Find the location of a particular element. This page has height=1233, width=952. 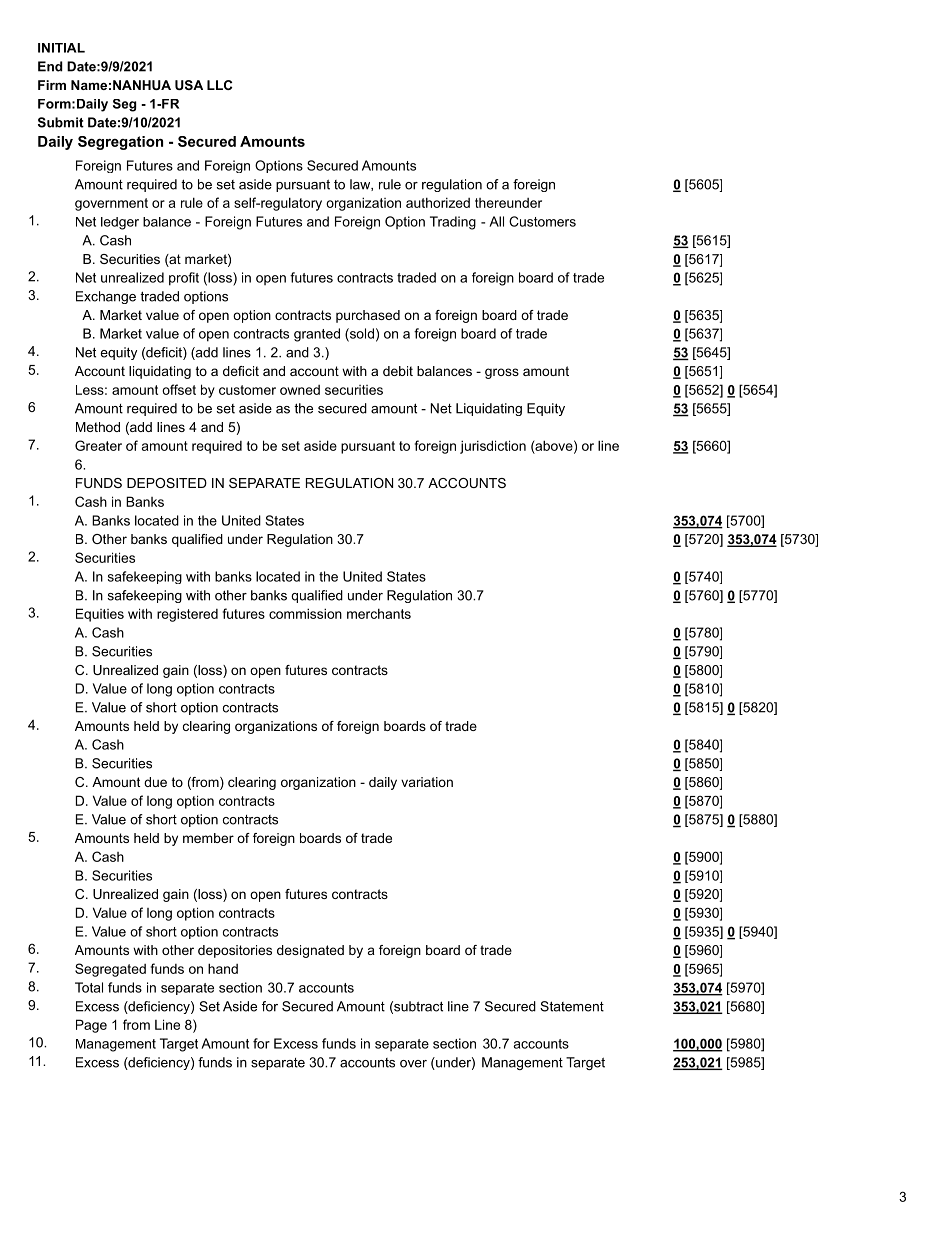

DEPOSITED is located at coordinates (167, 483).
